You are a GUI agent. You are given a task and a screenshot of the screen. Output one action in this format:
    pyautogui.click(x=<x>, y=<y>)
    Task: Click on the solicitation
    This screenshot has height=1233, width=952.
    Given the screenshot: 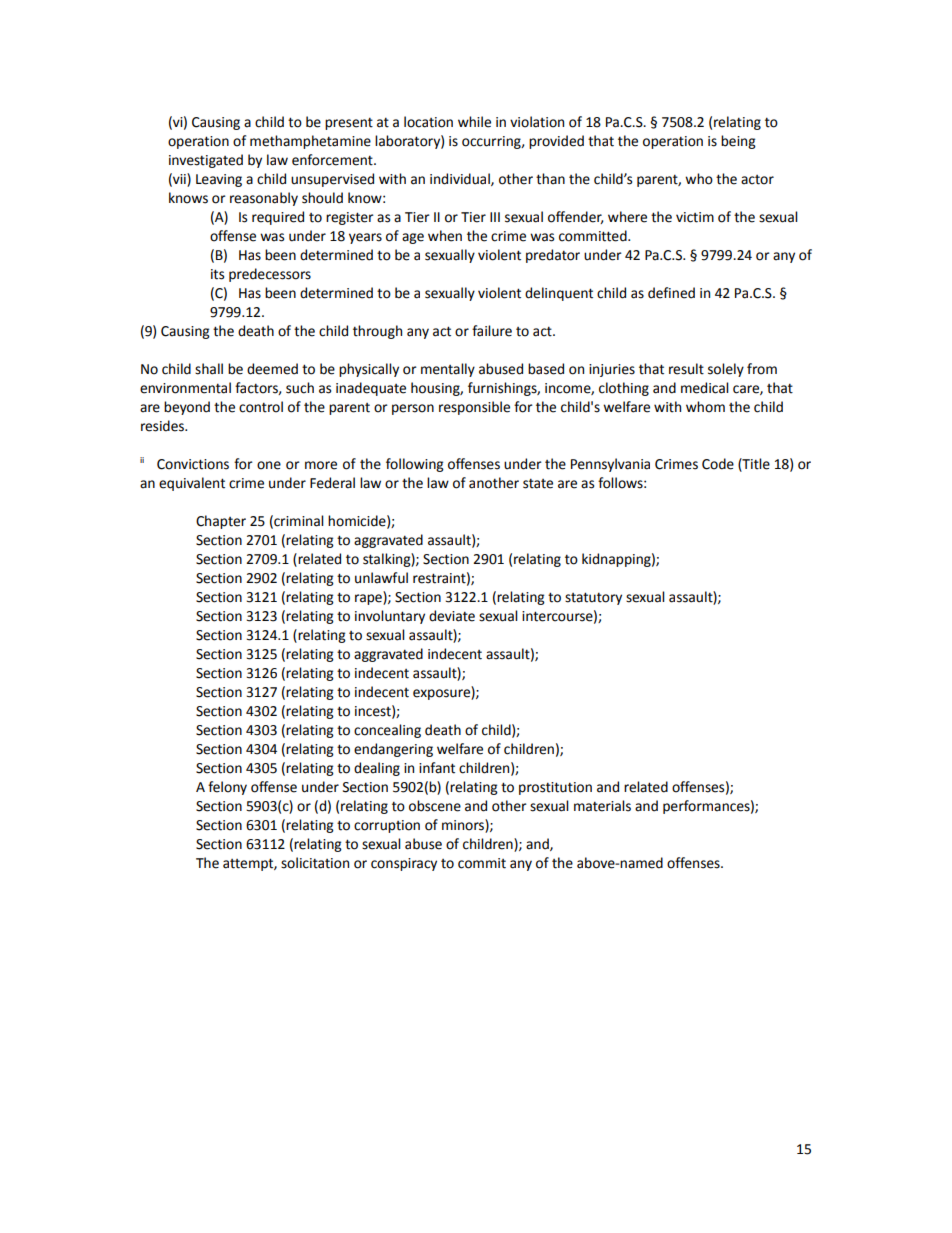 What is the action you would take?
    pyautogui.click(x=315, y=863)
